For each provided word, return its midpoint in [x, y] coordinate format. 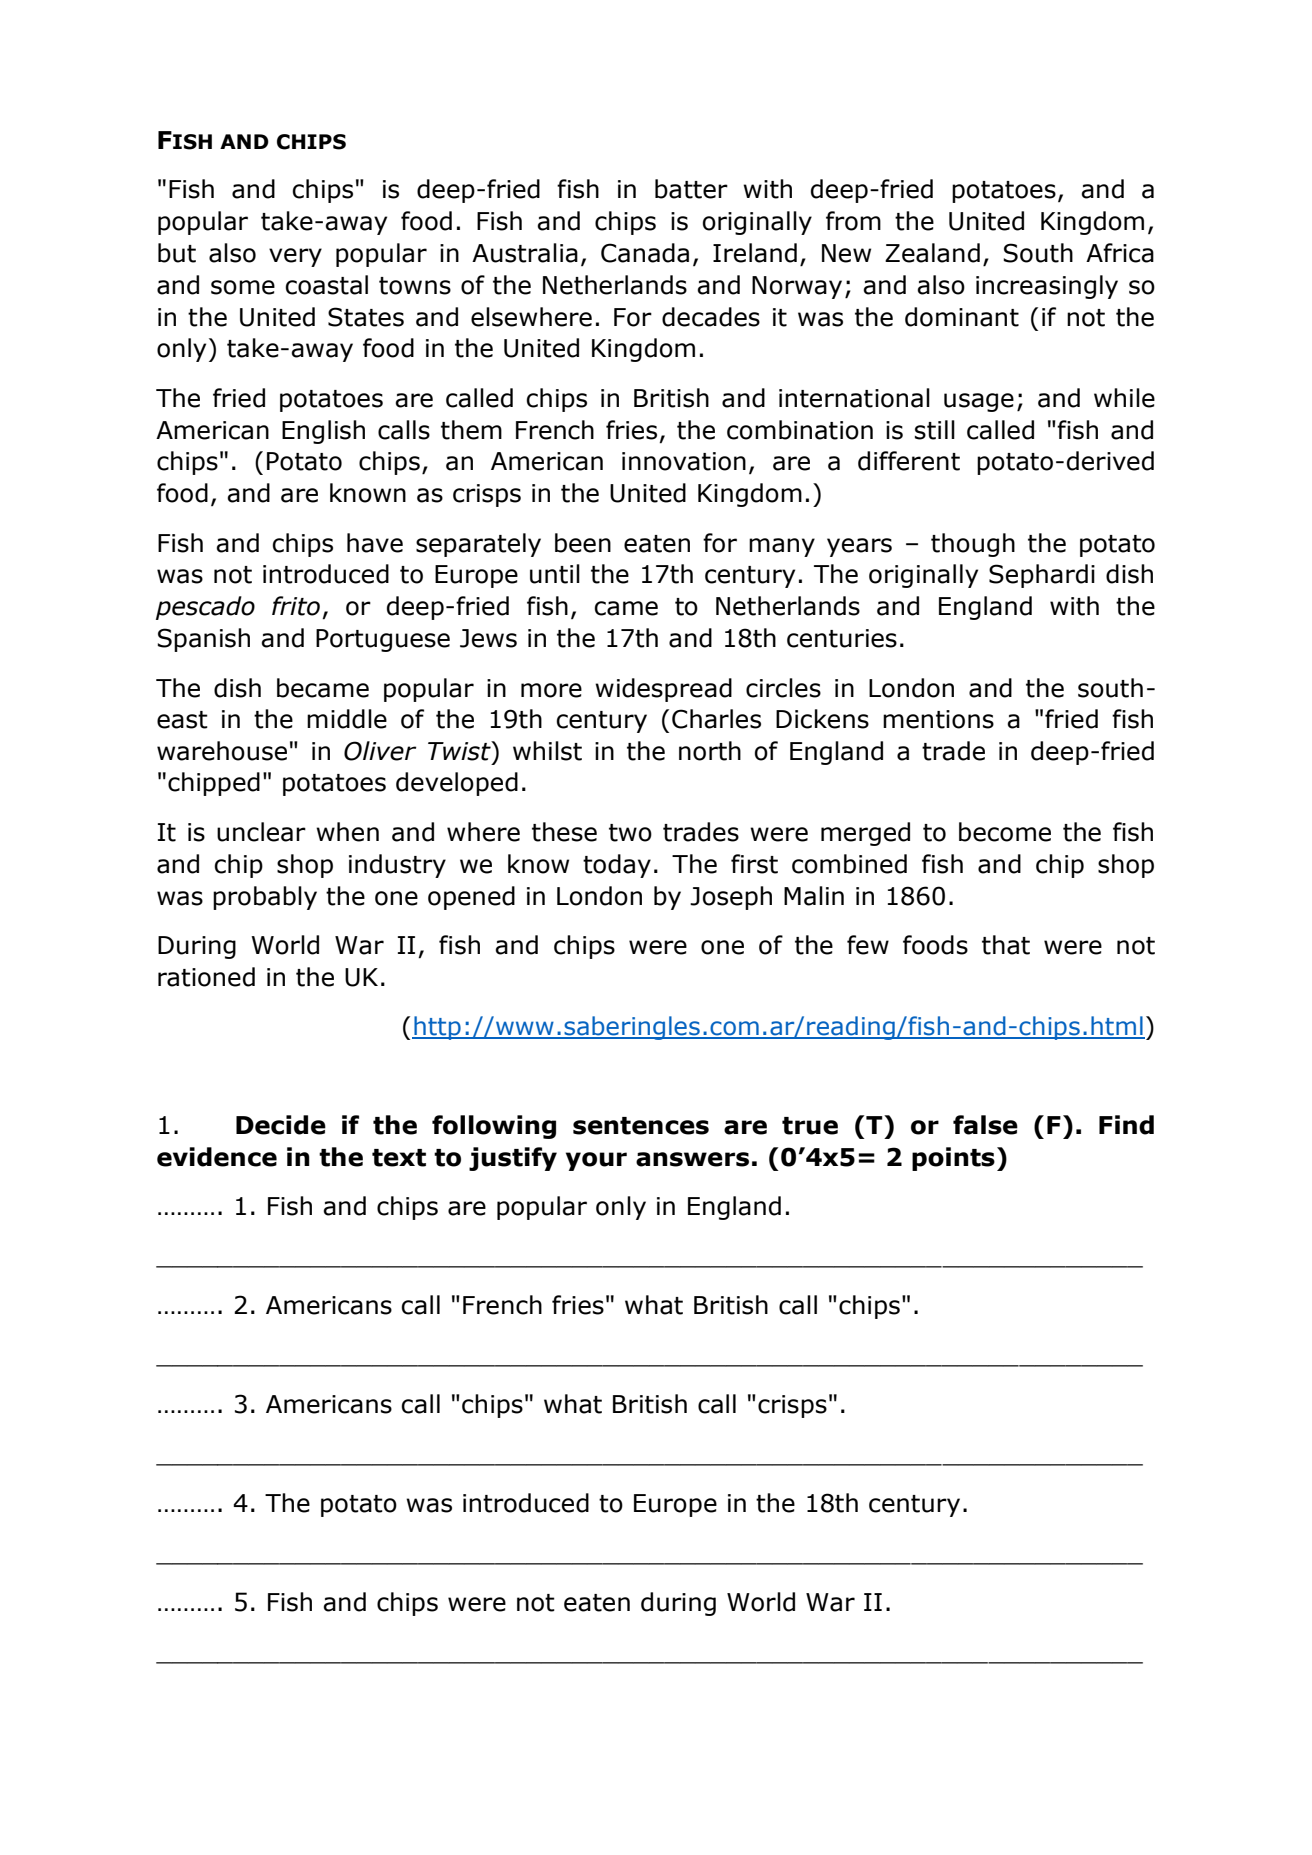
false [985, 1125]
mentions [938, 719]
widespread [663, 690]
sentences [641, 1126]
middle [347, 719]
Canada [645, 253]
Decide [281, 1125]
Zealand [932, 253]
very [295, 257]
